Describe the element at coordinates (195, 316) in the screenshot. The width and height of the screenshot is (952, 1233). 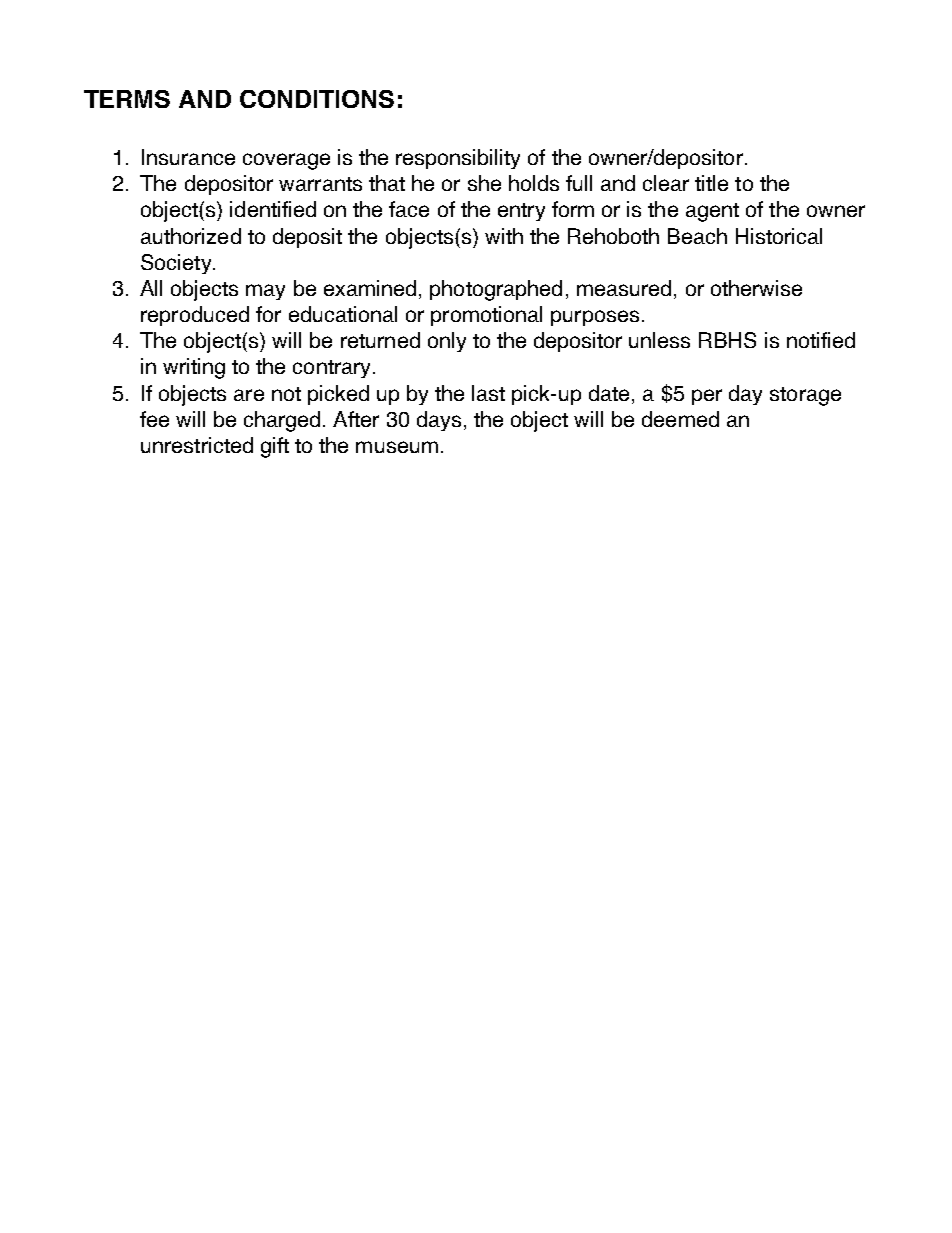
I see `reproduced` at that location.
